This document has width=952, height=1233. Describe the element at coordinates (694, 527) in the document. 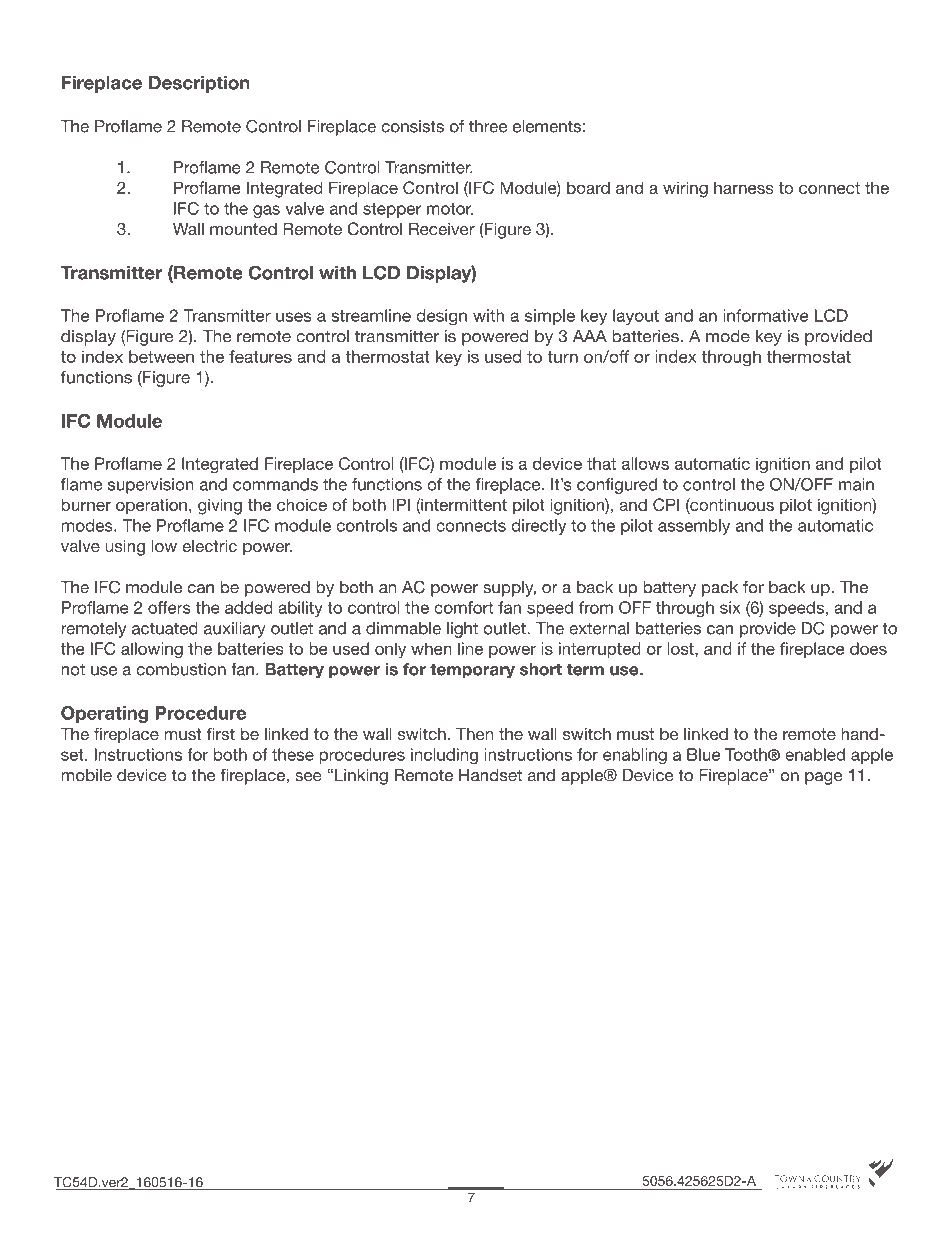

I see `assembly` at that location.
